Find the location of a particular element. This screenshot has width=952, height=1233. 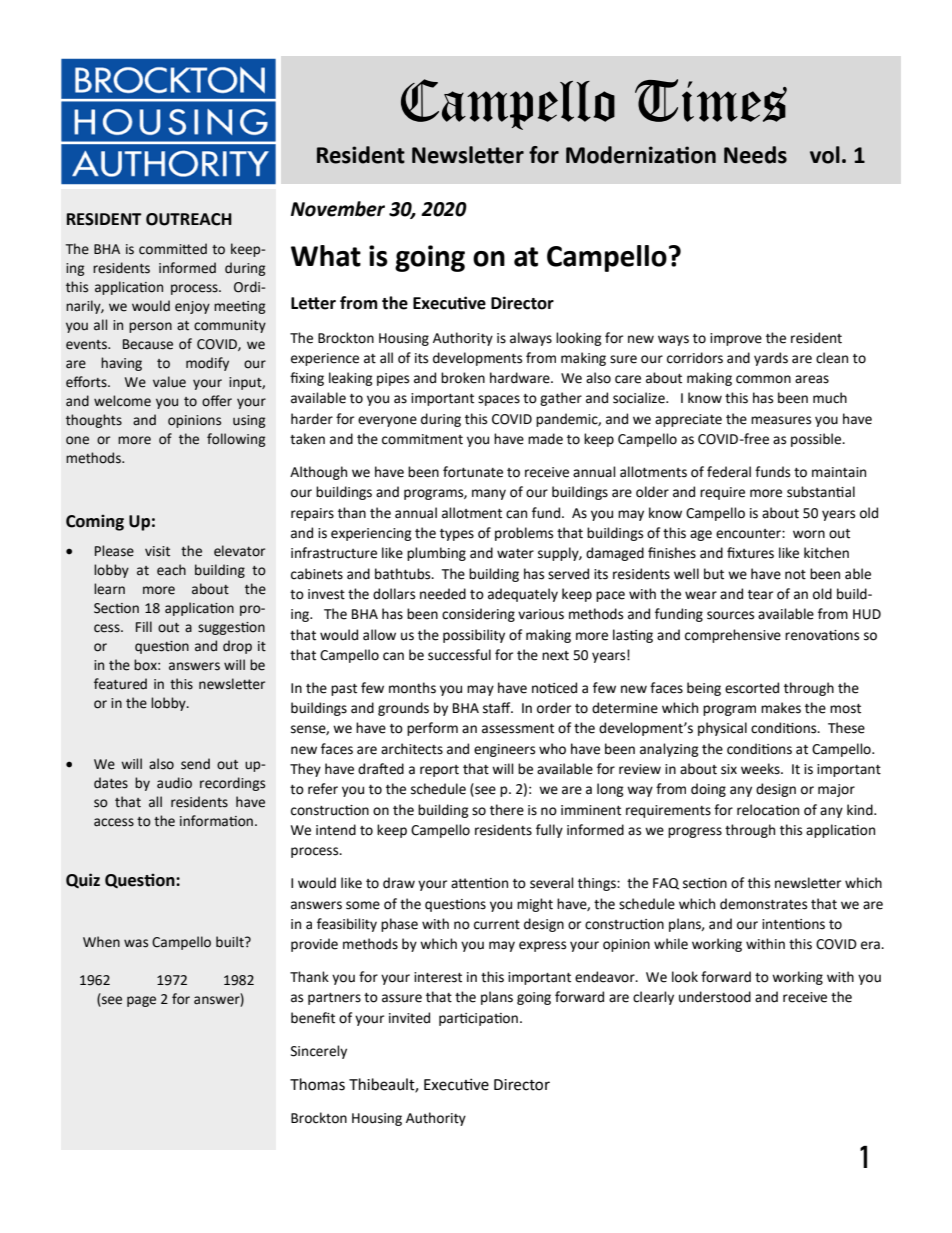

demonstrates is located at coordinates (763, 904).
